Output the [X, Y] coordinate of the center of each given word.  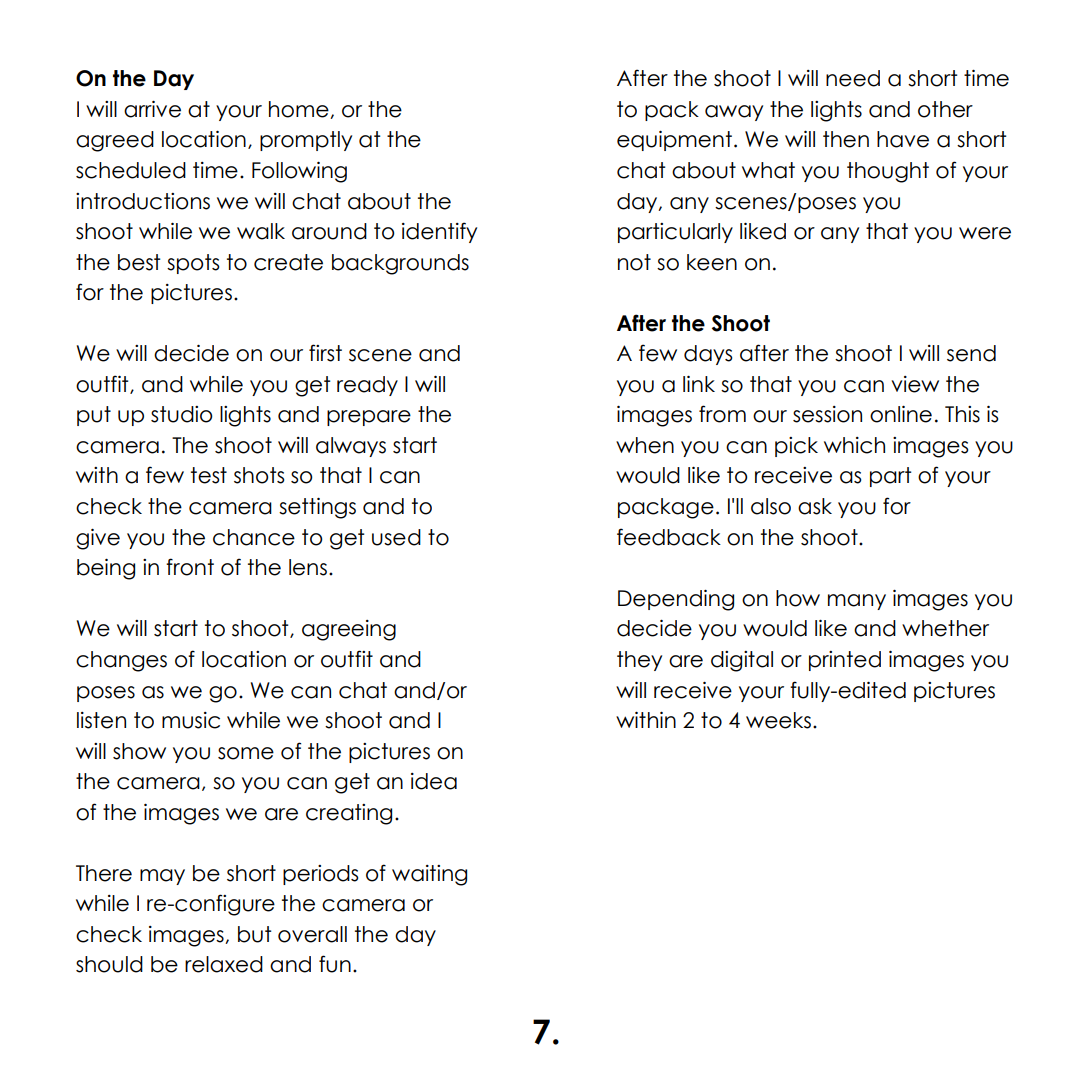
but [254, 934]
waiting [429, 875]
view [915, 384]
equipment [674, 141]
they [639, 661]
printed [845, 661]
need [853, 78]
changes [121, 661]
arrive [152, 109]
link [699, 384]
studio [182, 414]
